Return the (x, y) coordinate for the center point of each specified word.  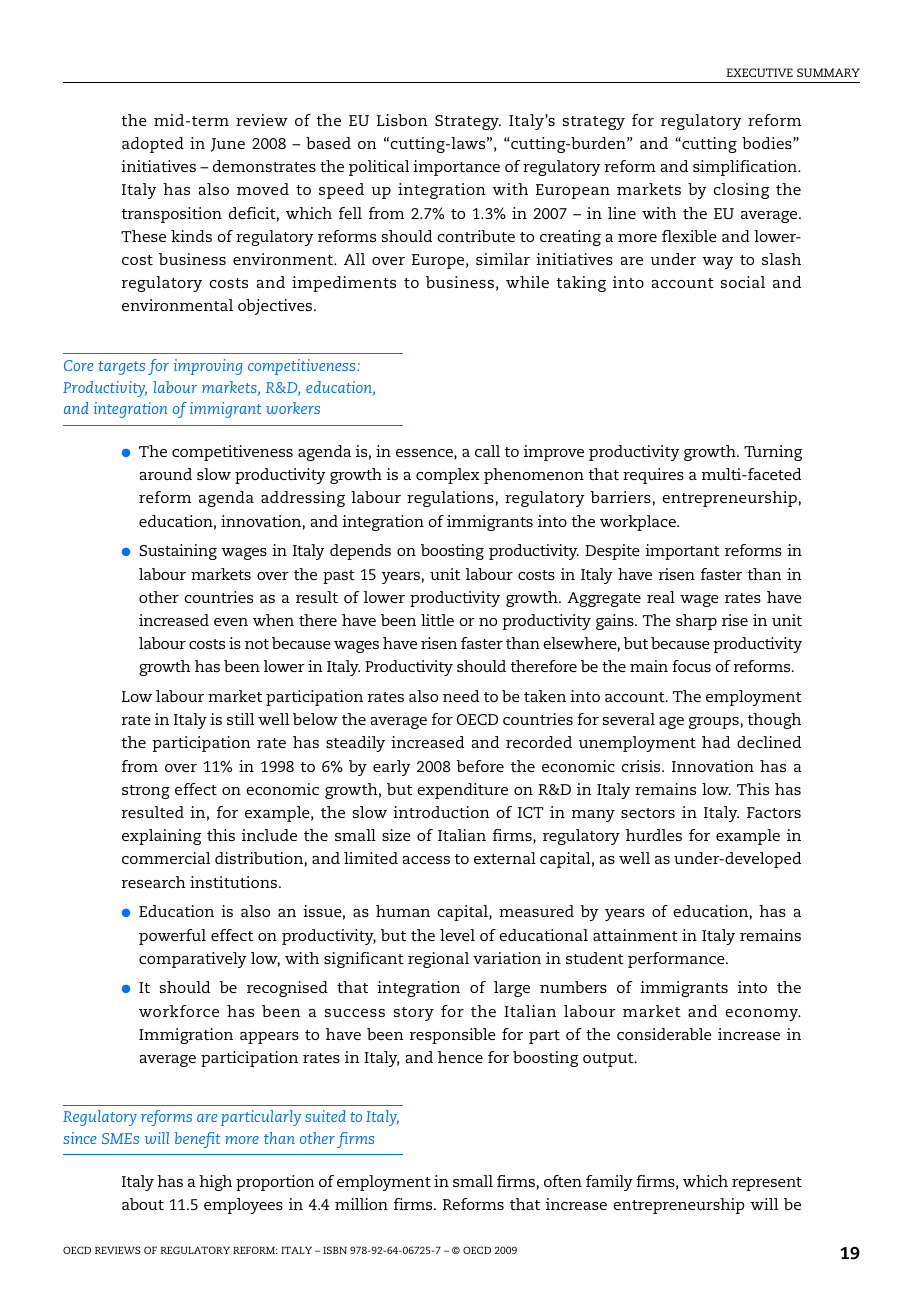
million (361, 1204)
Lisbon (402, 120)
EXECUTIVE (760, 72)
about (143, 1204)
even (231, 622)
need (461, 696)
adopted (153, 145)
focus (691, 666)
